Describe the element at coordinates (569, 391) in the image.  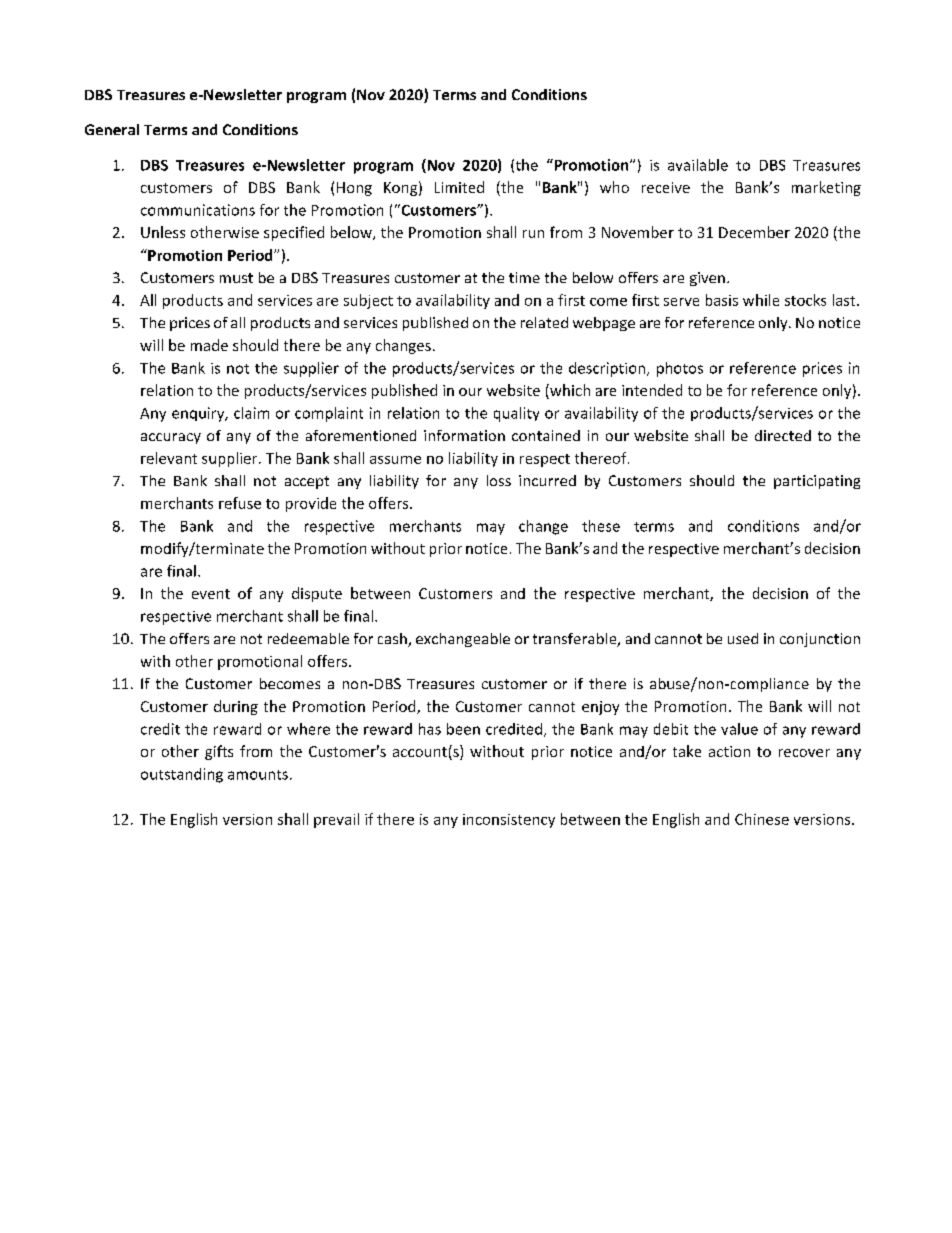
I see `which` at that location.
